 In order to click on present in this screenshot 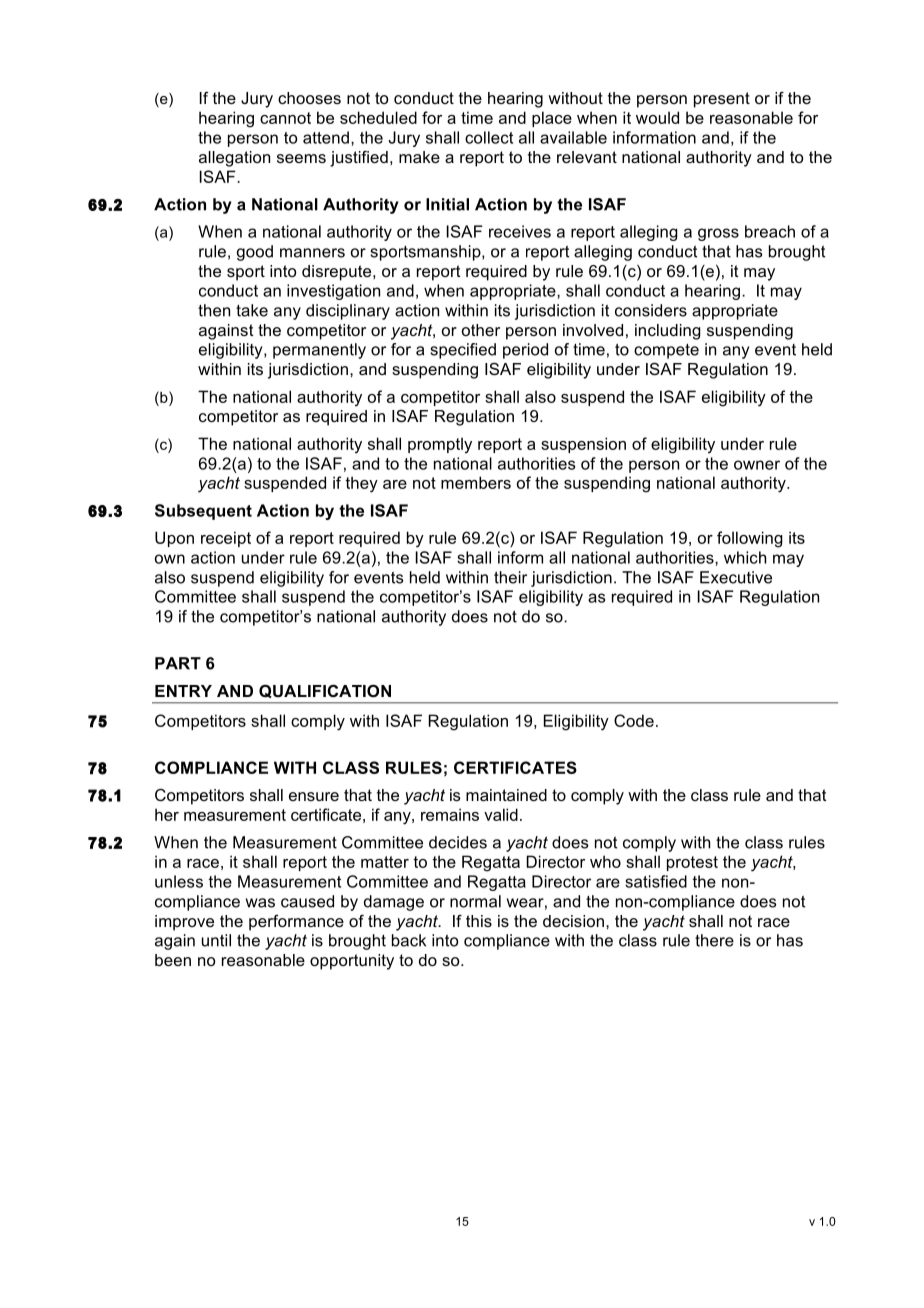, I will do `click(722, 100)`.
